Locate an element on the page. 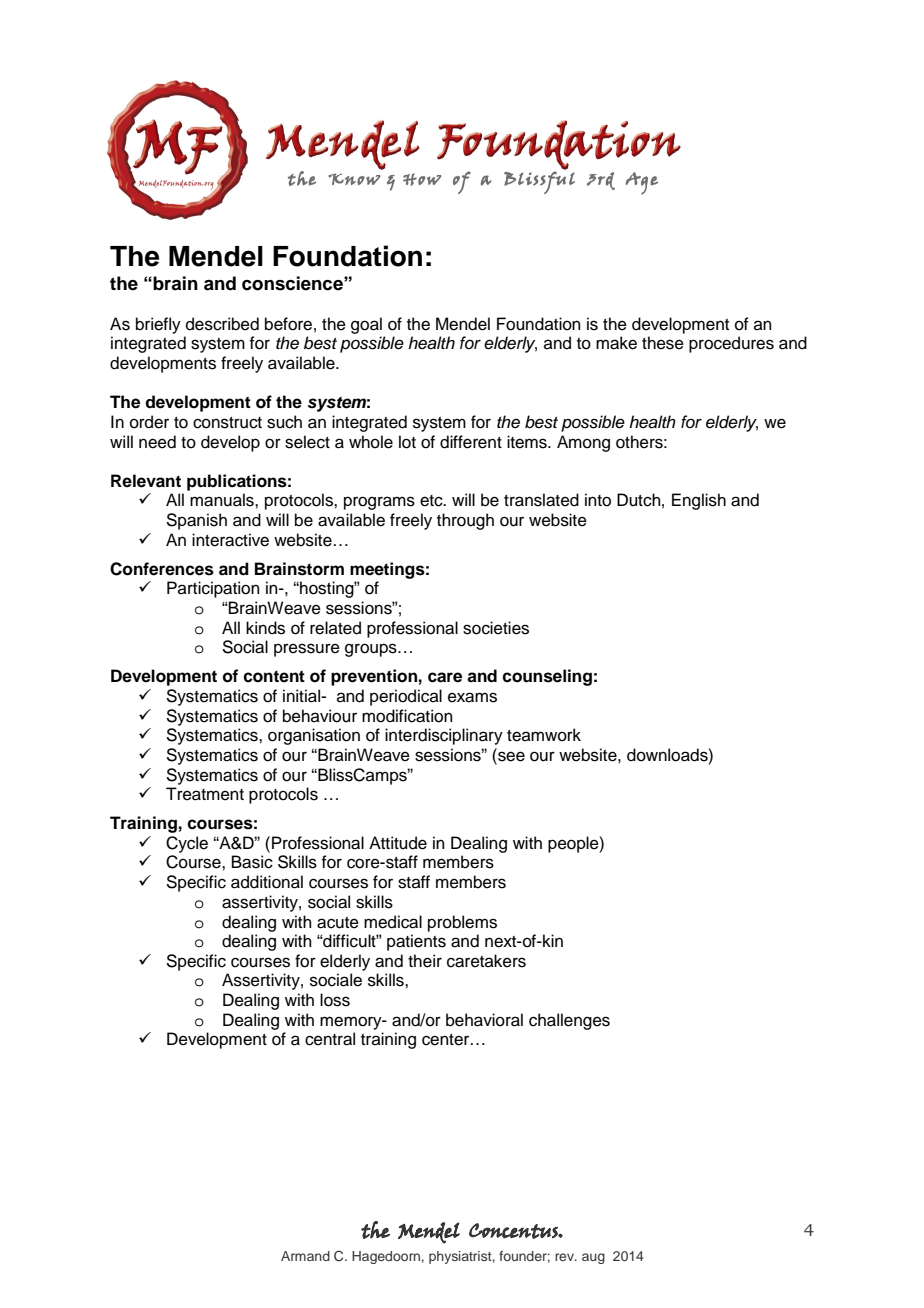 The width and height of the image is (924, 1308). challenges is located at coordinates (569, 1021).
